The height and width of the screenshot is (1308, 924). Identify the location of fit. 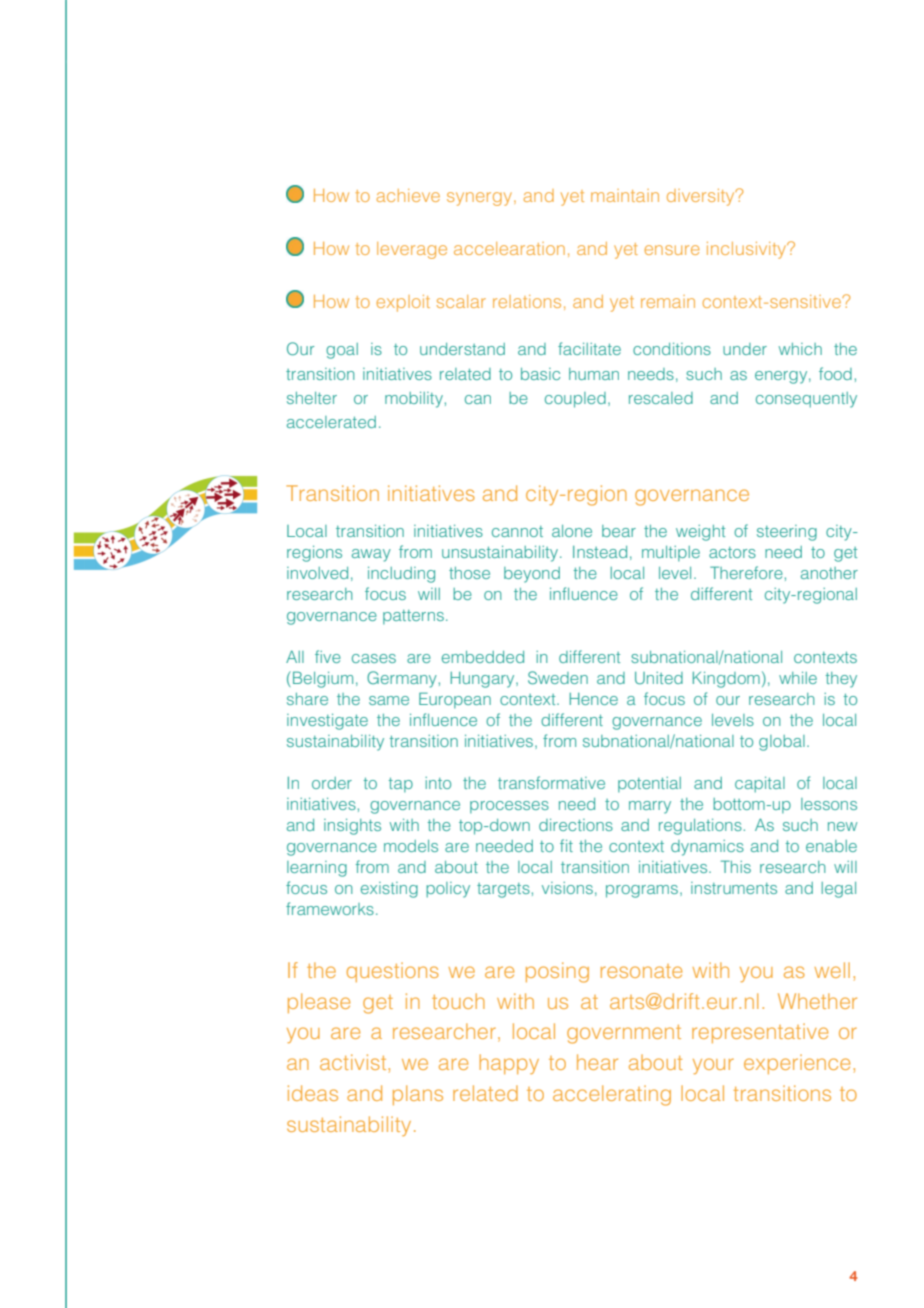
(566, 845).
